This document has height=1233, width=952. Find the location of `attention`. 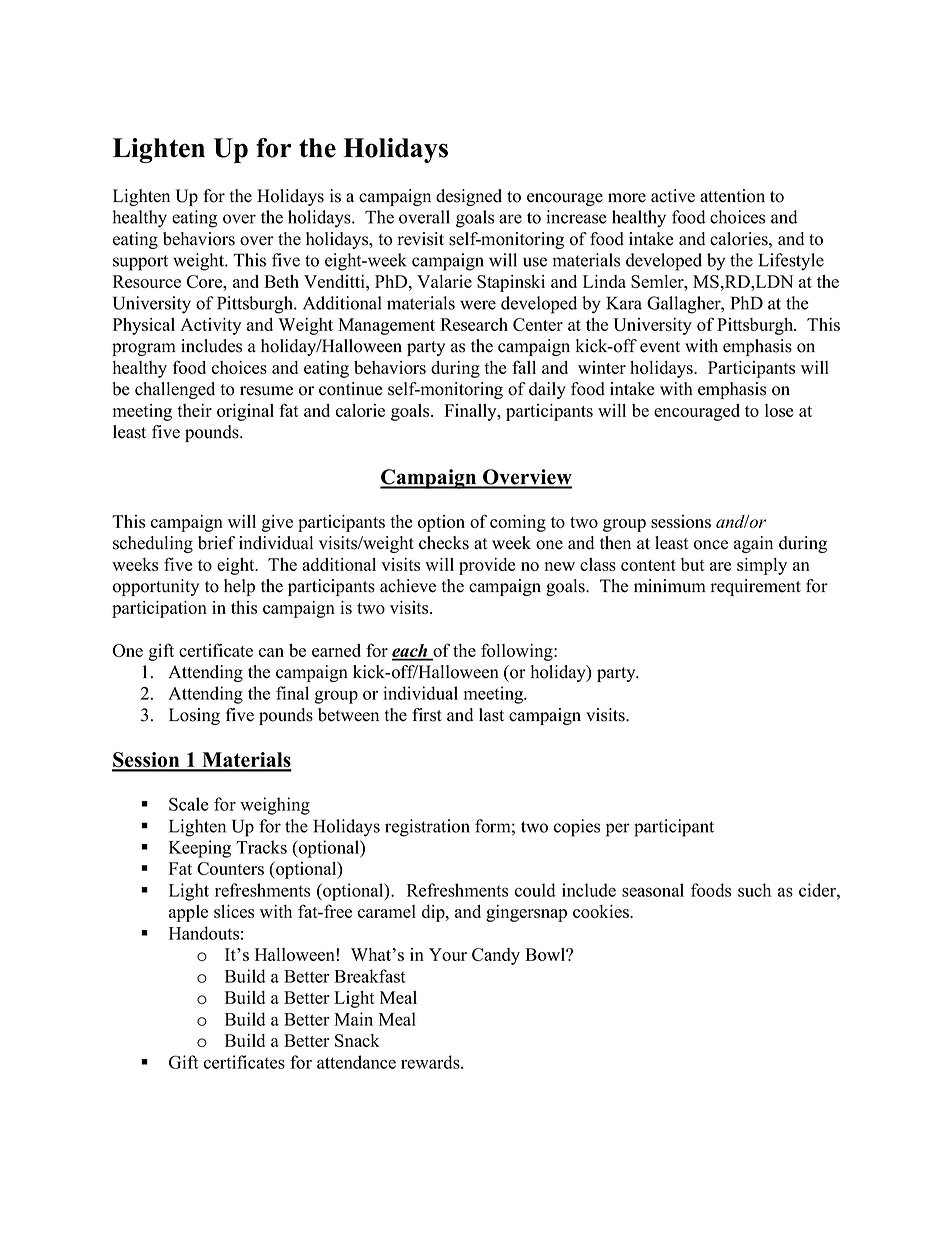

attention is located at coordinates (732, 196).
